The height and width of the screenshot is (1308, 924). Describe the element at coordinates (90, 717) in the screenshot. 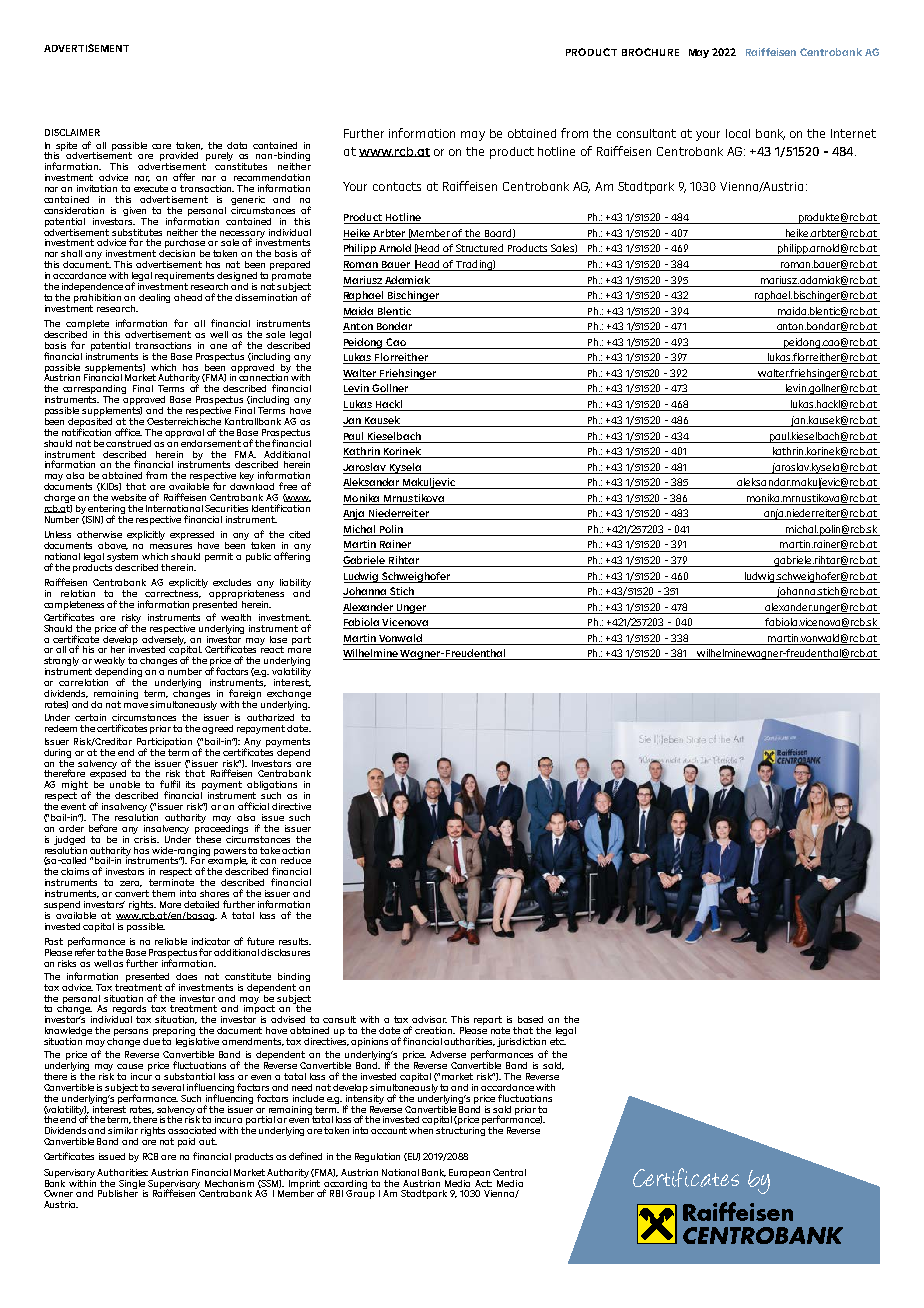

I see `certain` at that location.
